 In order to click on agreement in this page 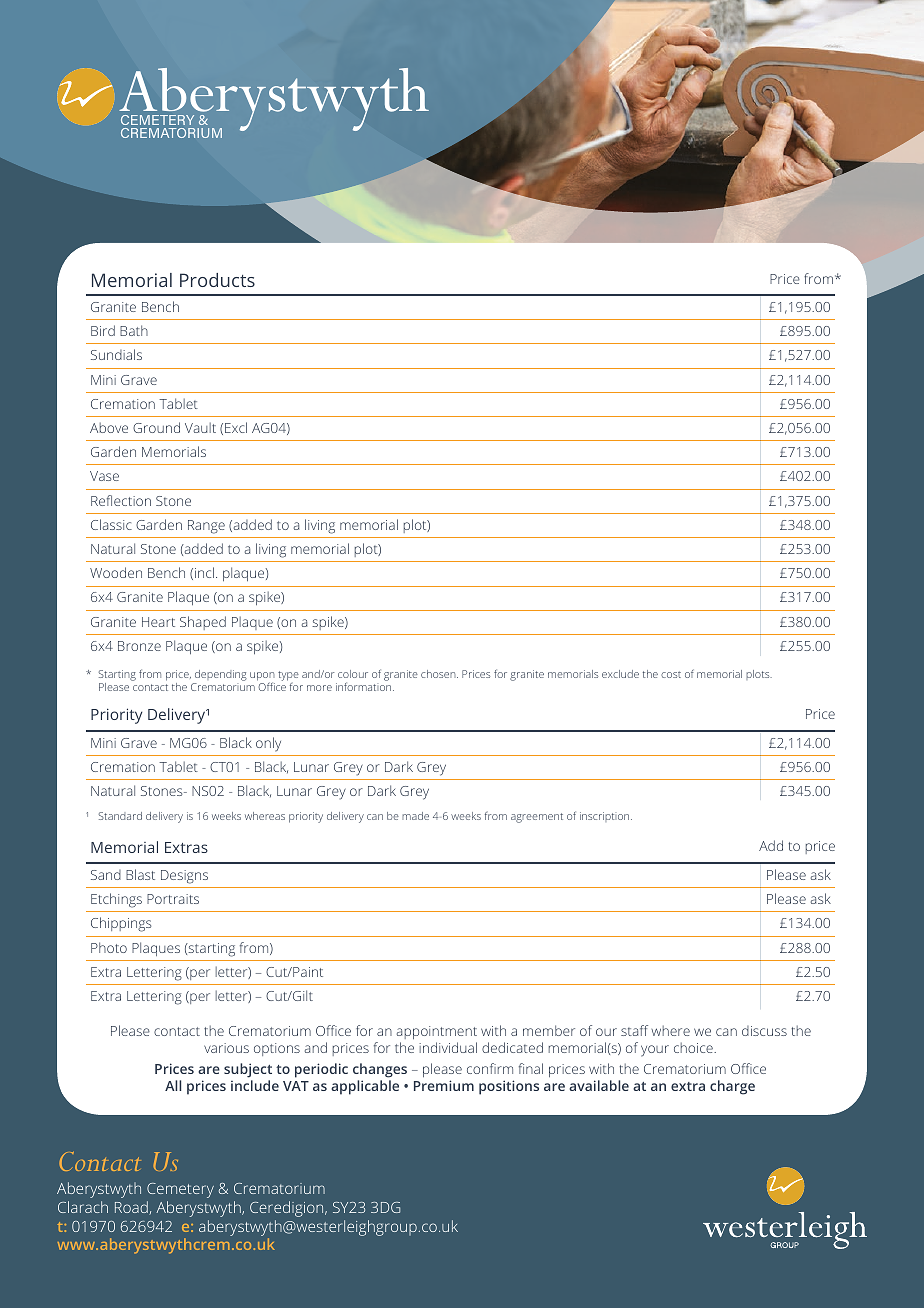, I will do `click(537, 818)`.
